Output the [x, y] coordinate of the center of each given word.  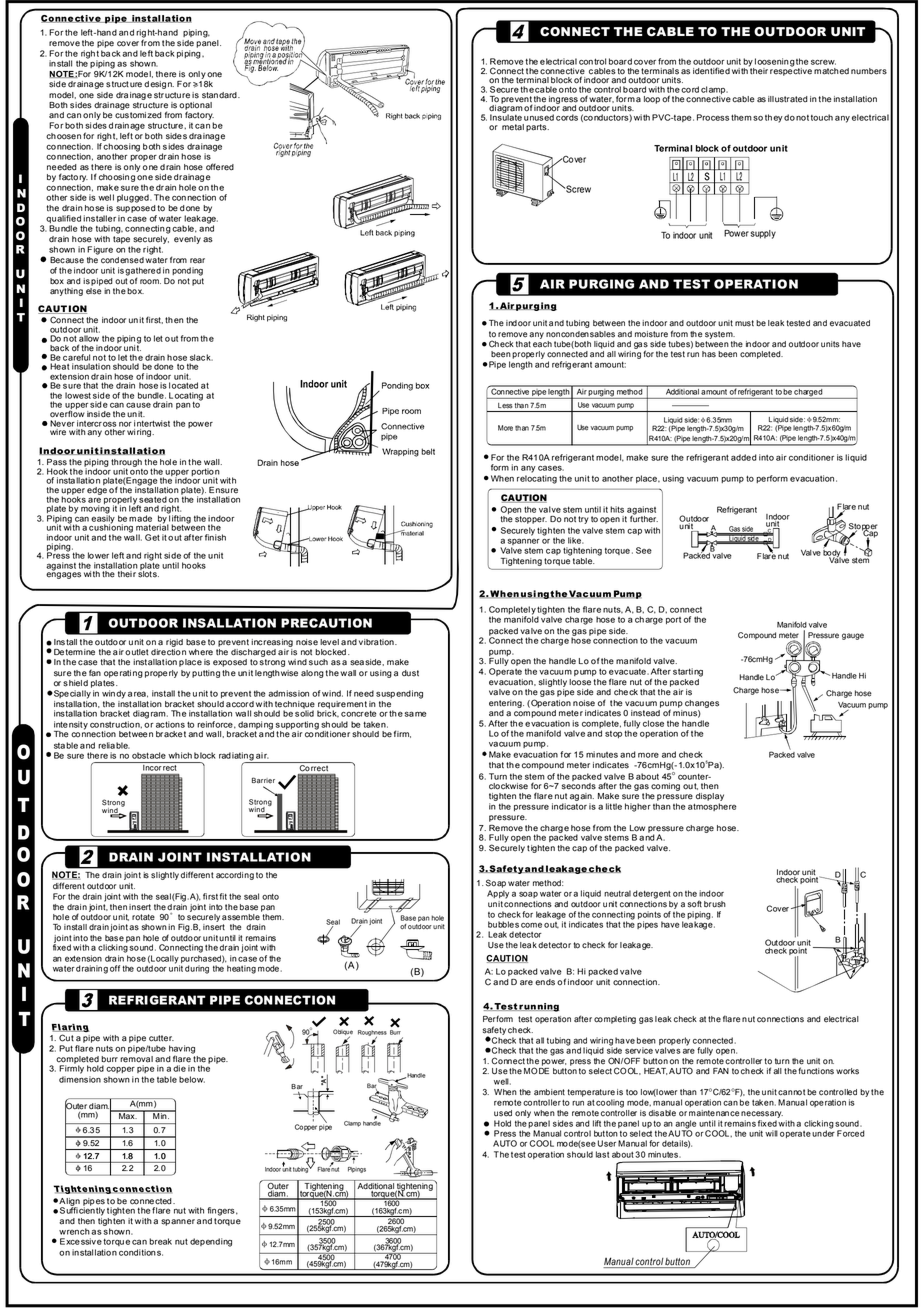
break [160, 1241]
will [771, 1133]
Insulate [506, 116]
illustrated [788, 99]
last [602, 1154]
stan [210, 95]
